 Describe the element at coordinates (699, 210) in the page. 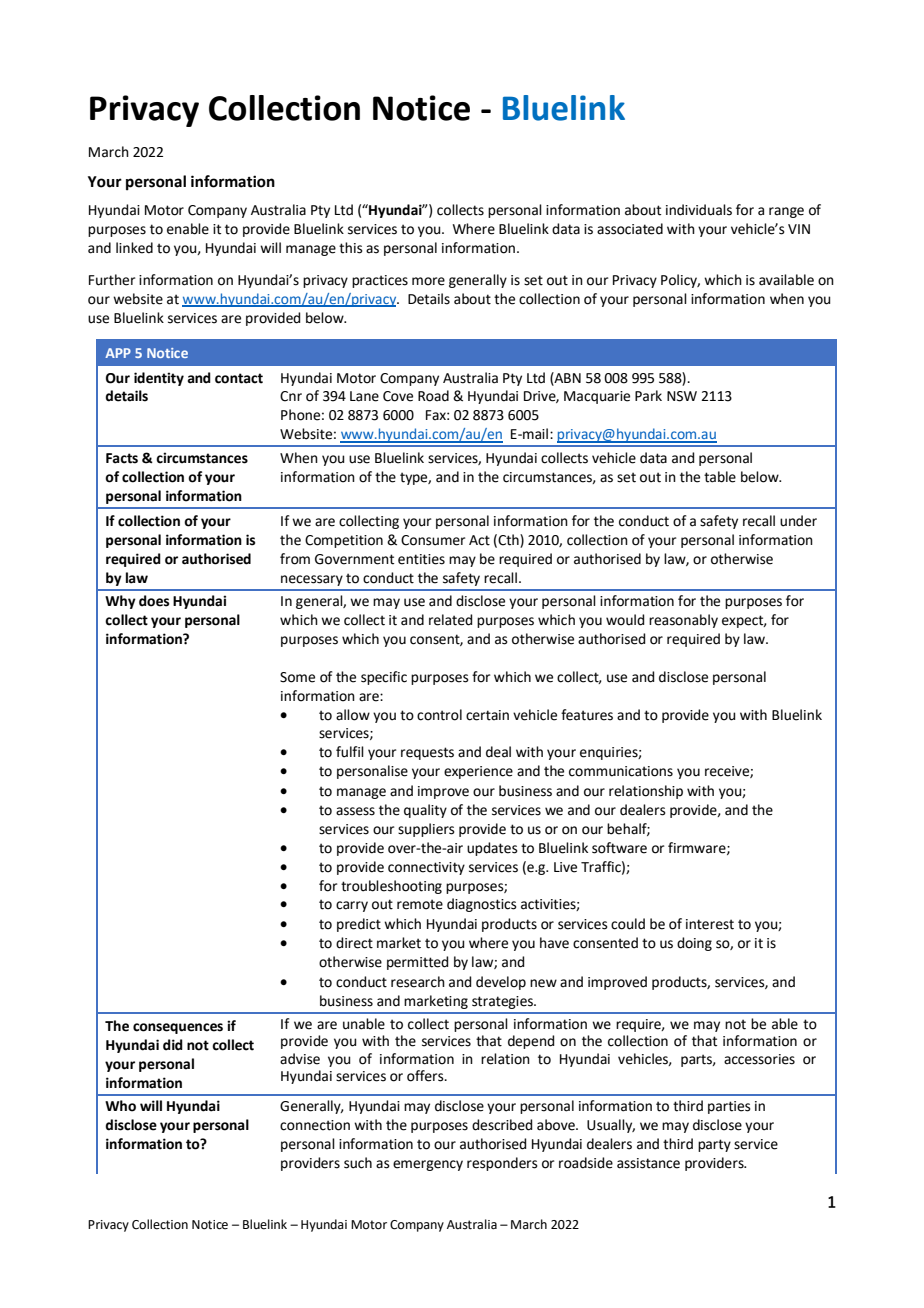

I see `individuals` at that location.
